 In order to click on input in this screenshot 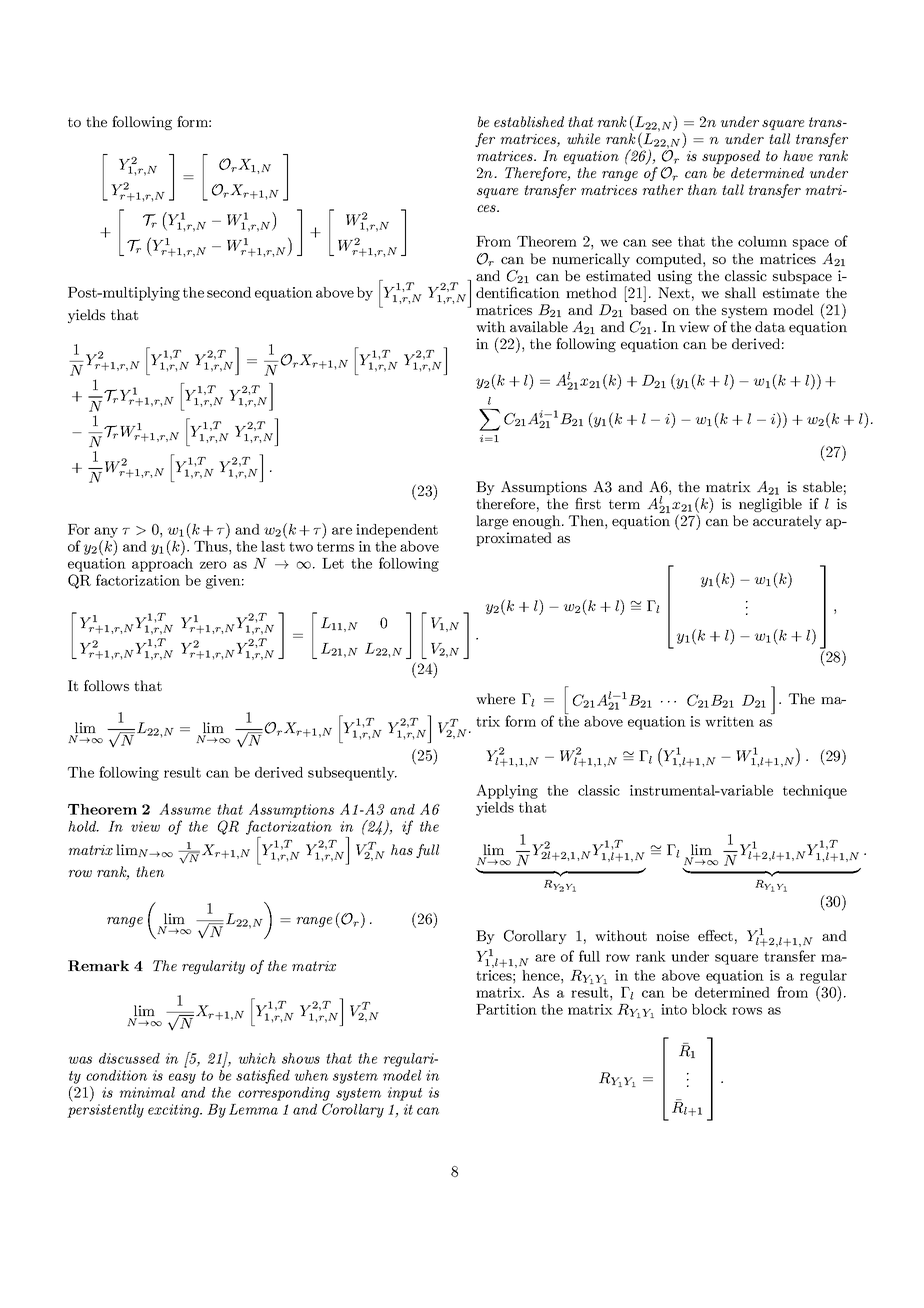, I will do `click(405, 1094)`.
